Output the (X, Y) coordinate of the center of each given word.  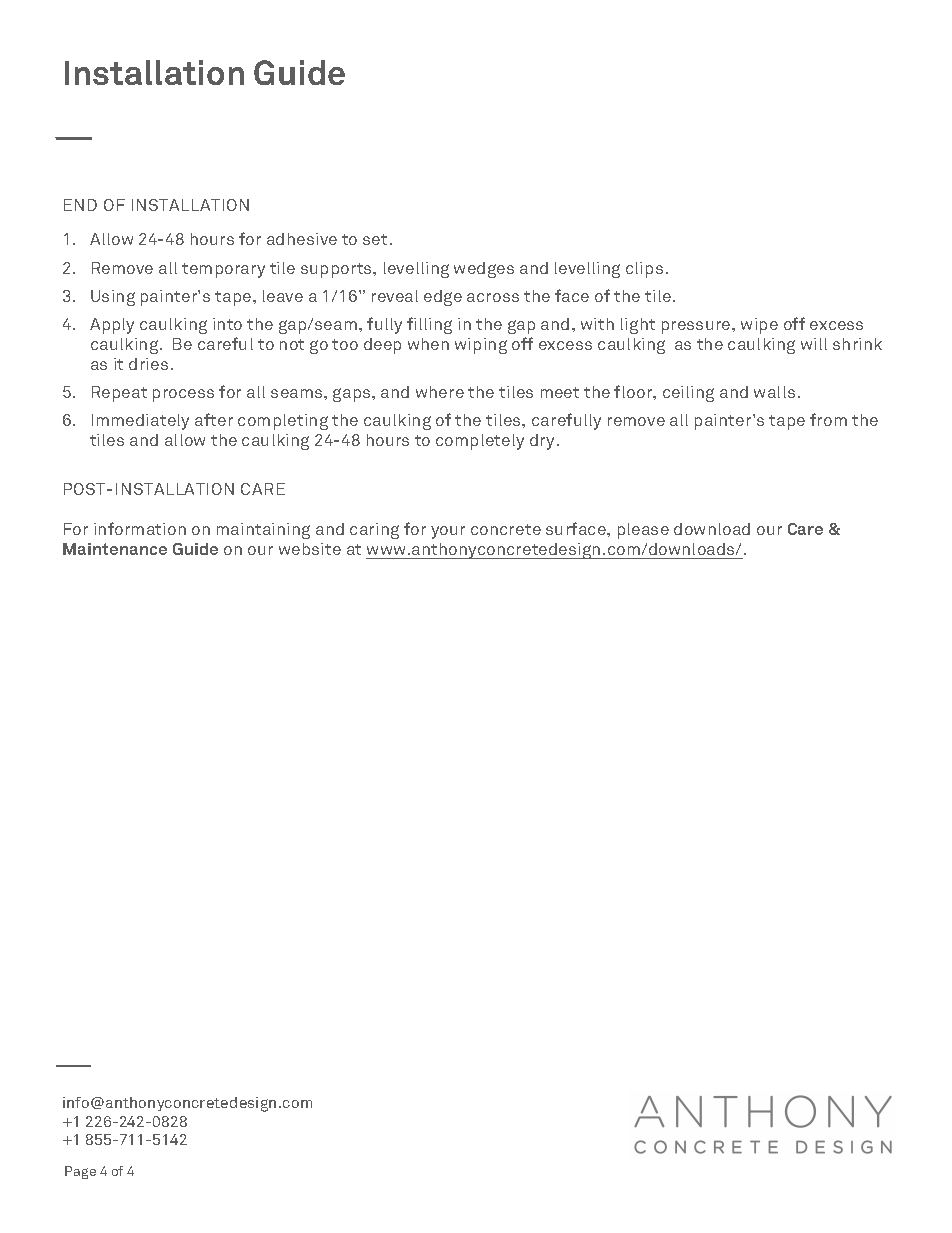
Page (80, 1172)
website (310, 549)
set (375, 239)
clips (644, 270)
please (643, 531)
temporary (223, 270)
